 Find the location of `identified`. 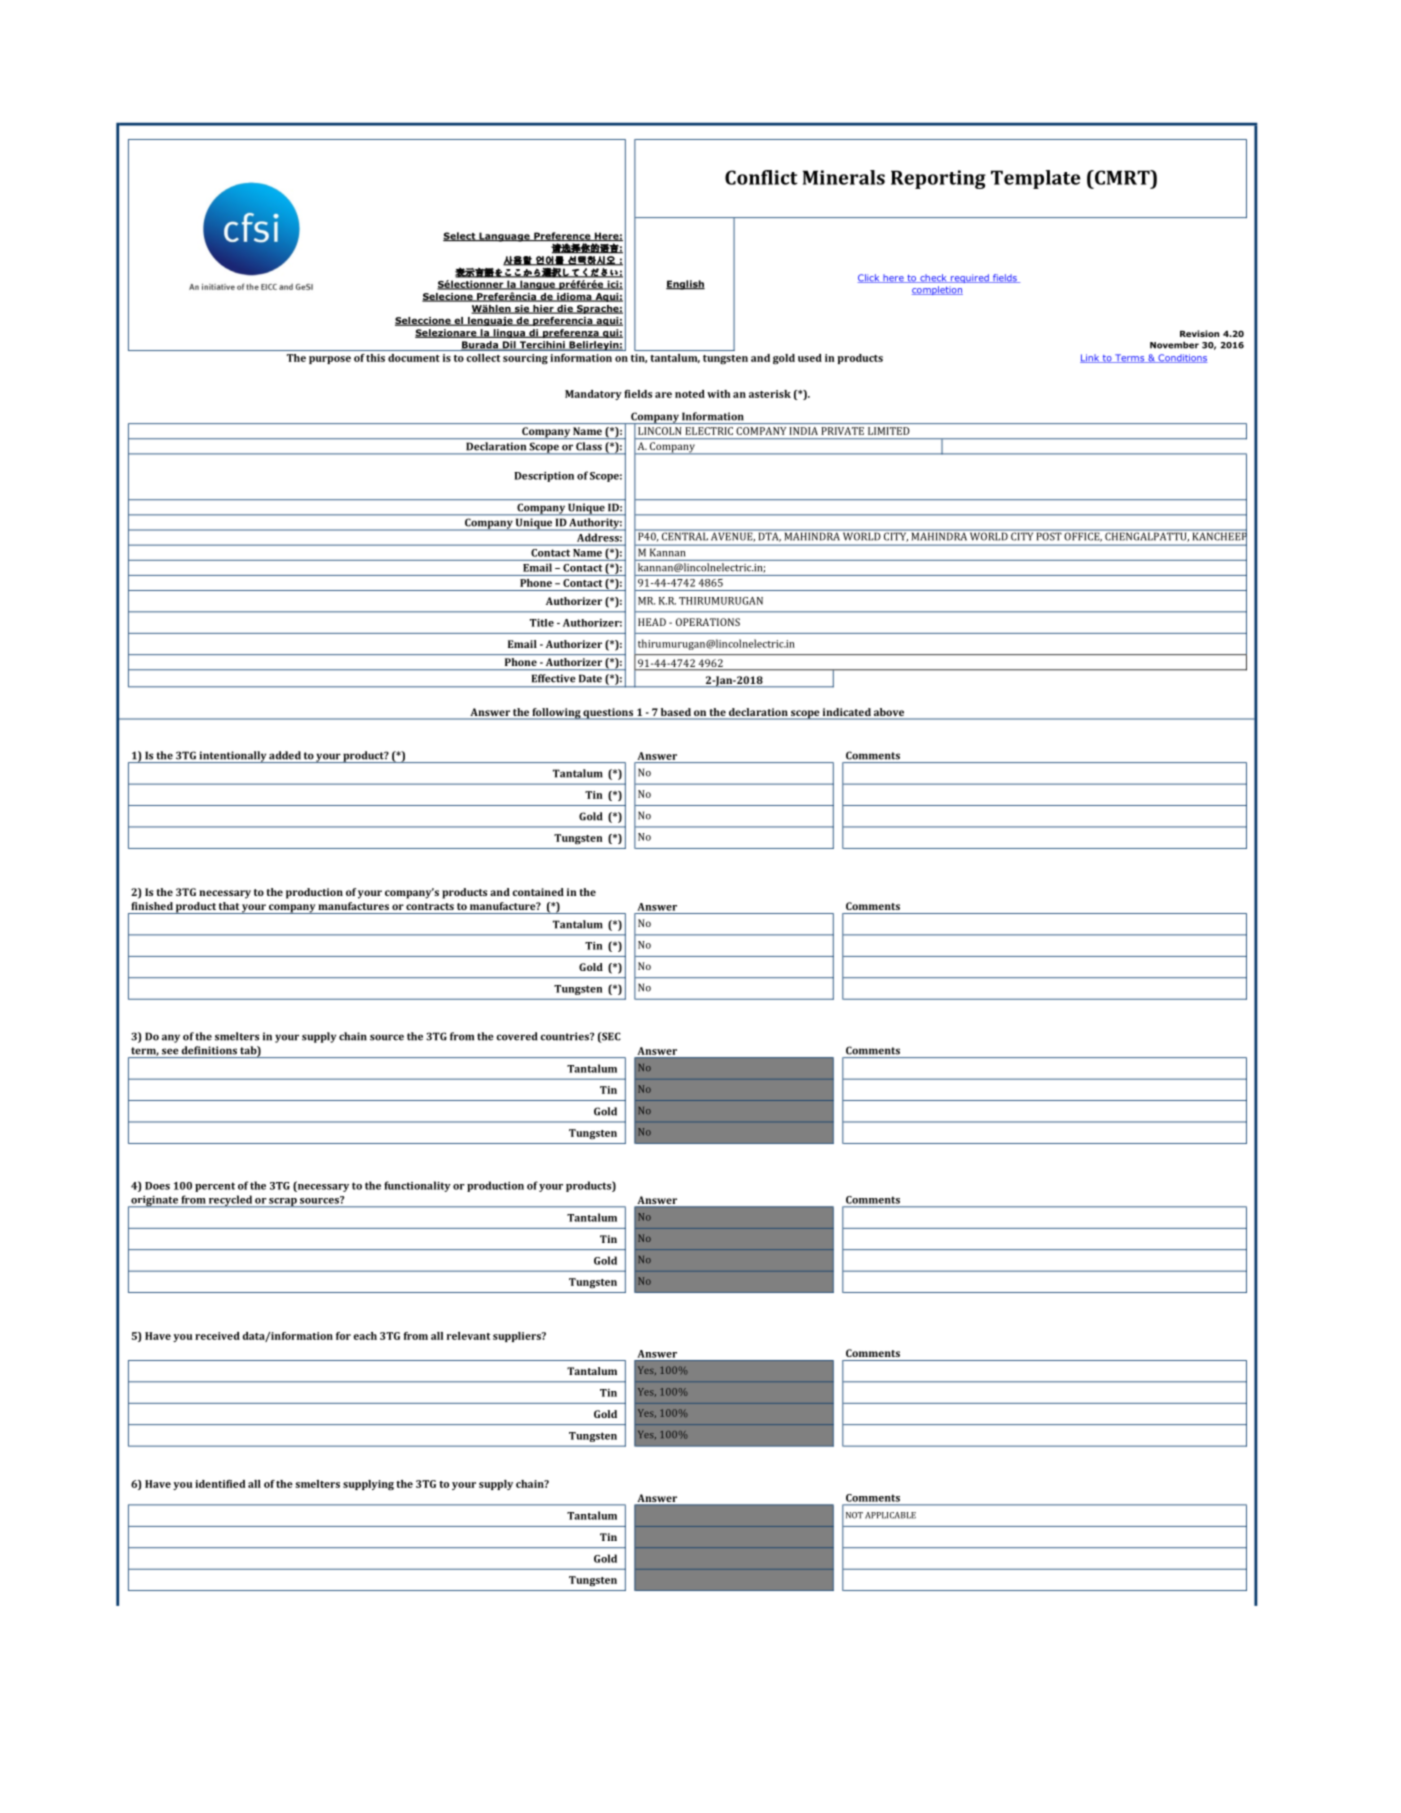

identified is located at coordinates (220, 1484).
